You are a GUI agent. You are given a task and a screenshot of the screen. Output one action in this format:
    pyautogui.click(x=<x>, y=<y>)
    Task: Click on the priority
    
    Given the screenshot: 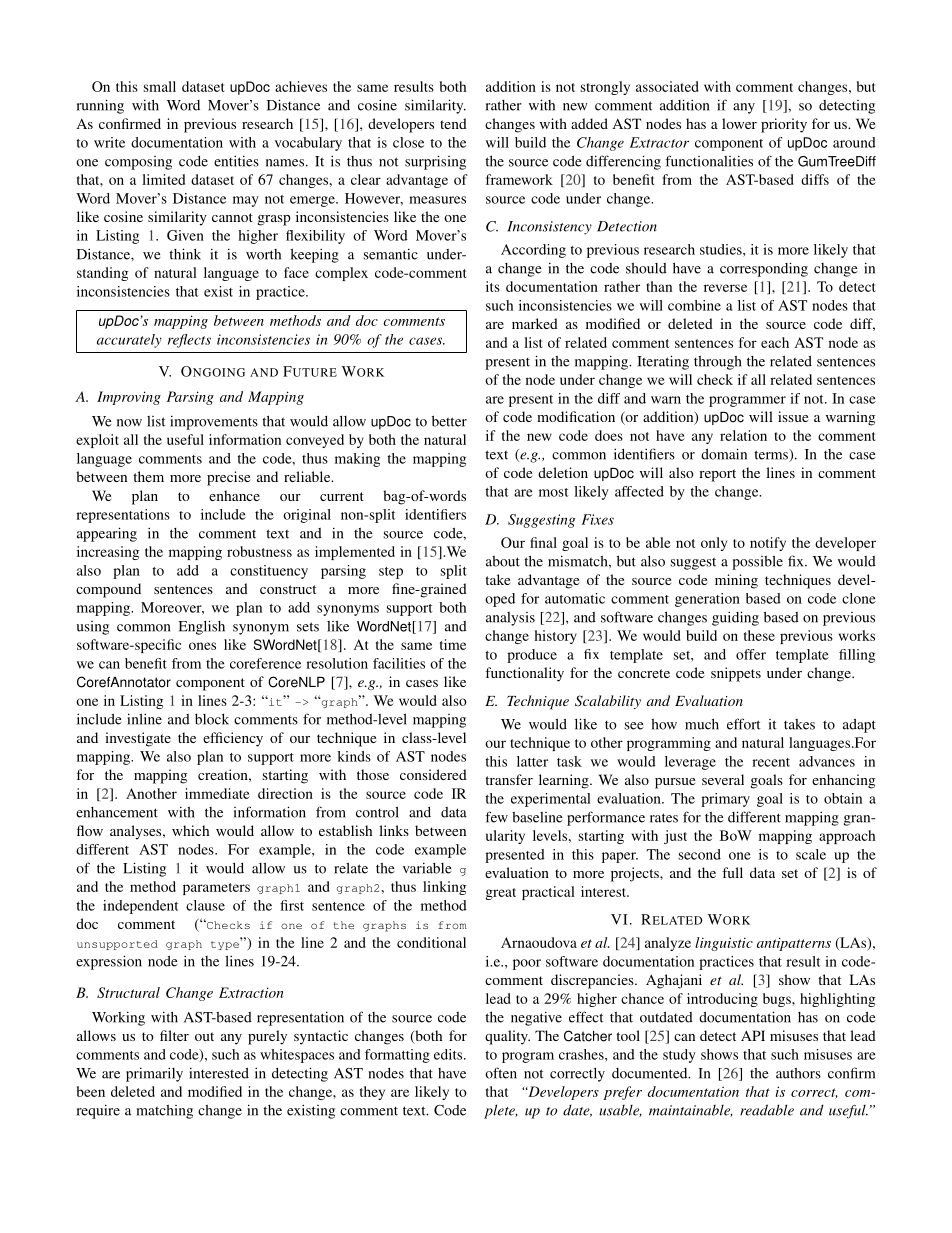 What is the action you would take?
    pyautogui.click(x=784, y=125)
